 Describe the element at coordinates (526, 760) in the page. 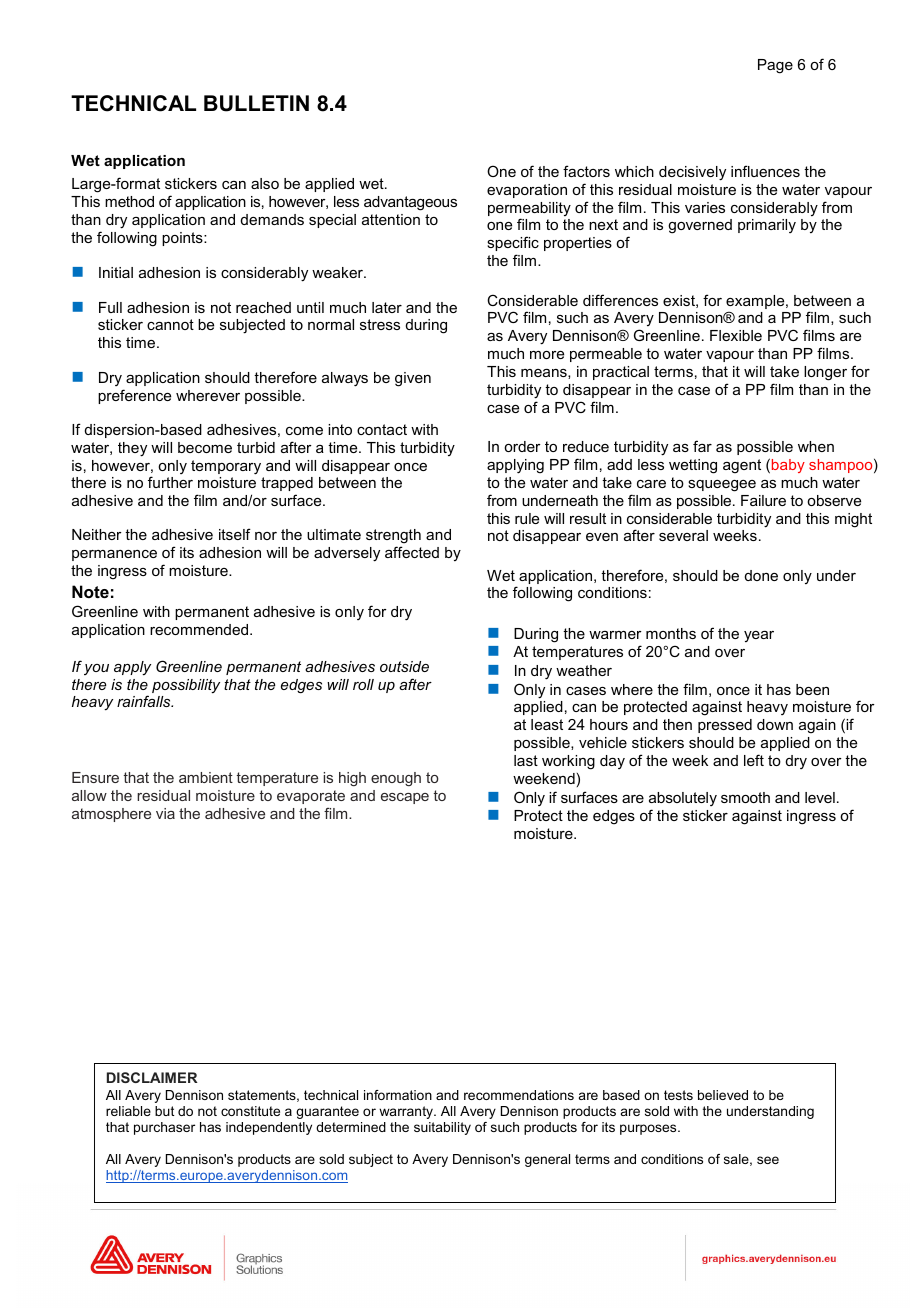

I see `last` at that location.
